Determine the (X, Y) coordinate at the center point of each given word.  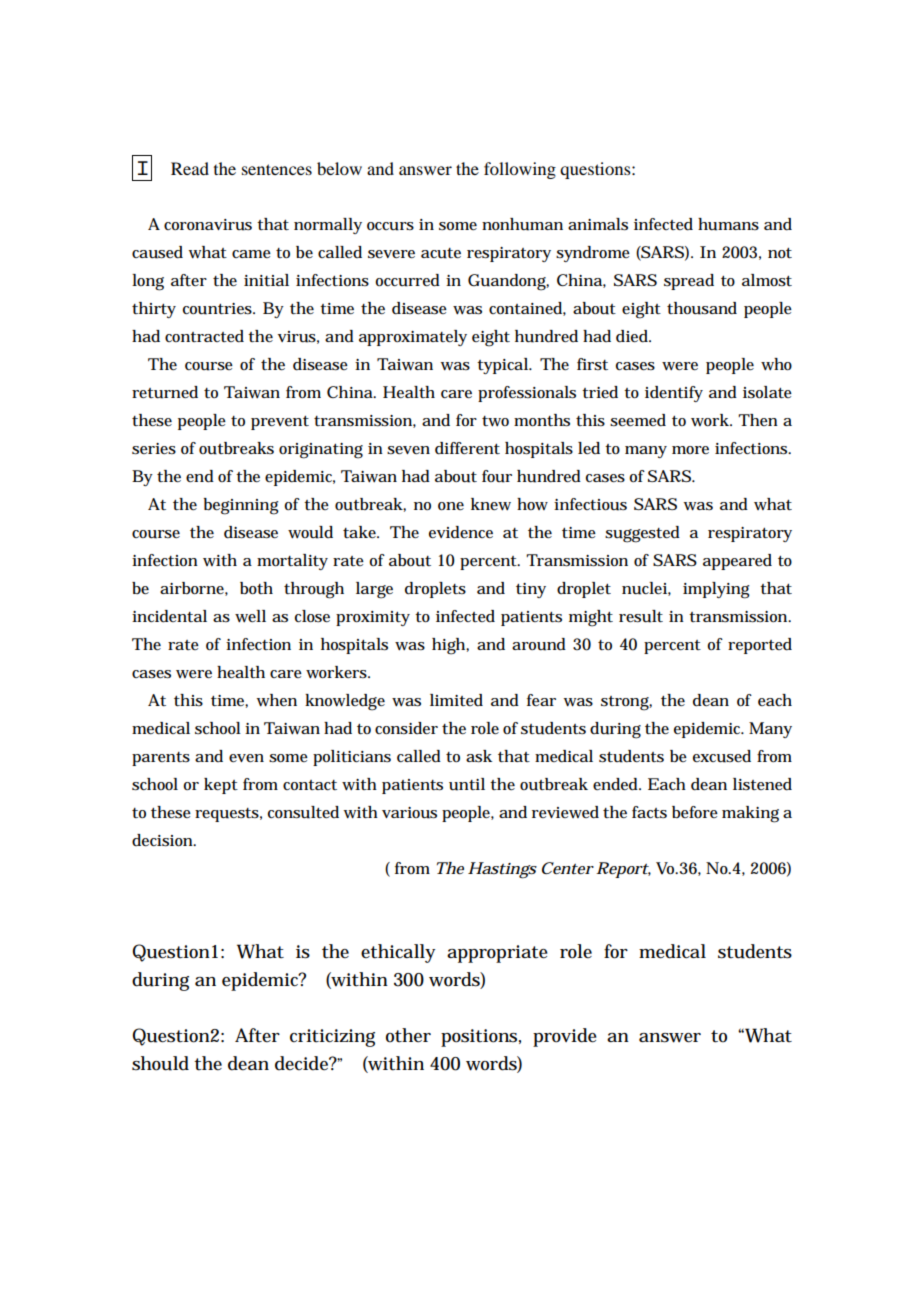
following (520, 170)
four (497, 476)
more (690, 450)
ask (479, 756)
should (160, 1063)
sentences (277, 169)
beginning (241, 506)
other (408, 1035)
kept (221, 786)
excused (722, 756)
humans (728, 224)
